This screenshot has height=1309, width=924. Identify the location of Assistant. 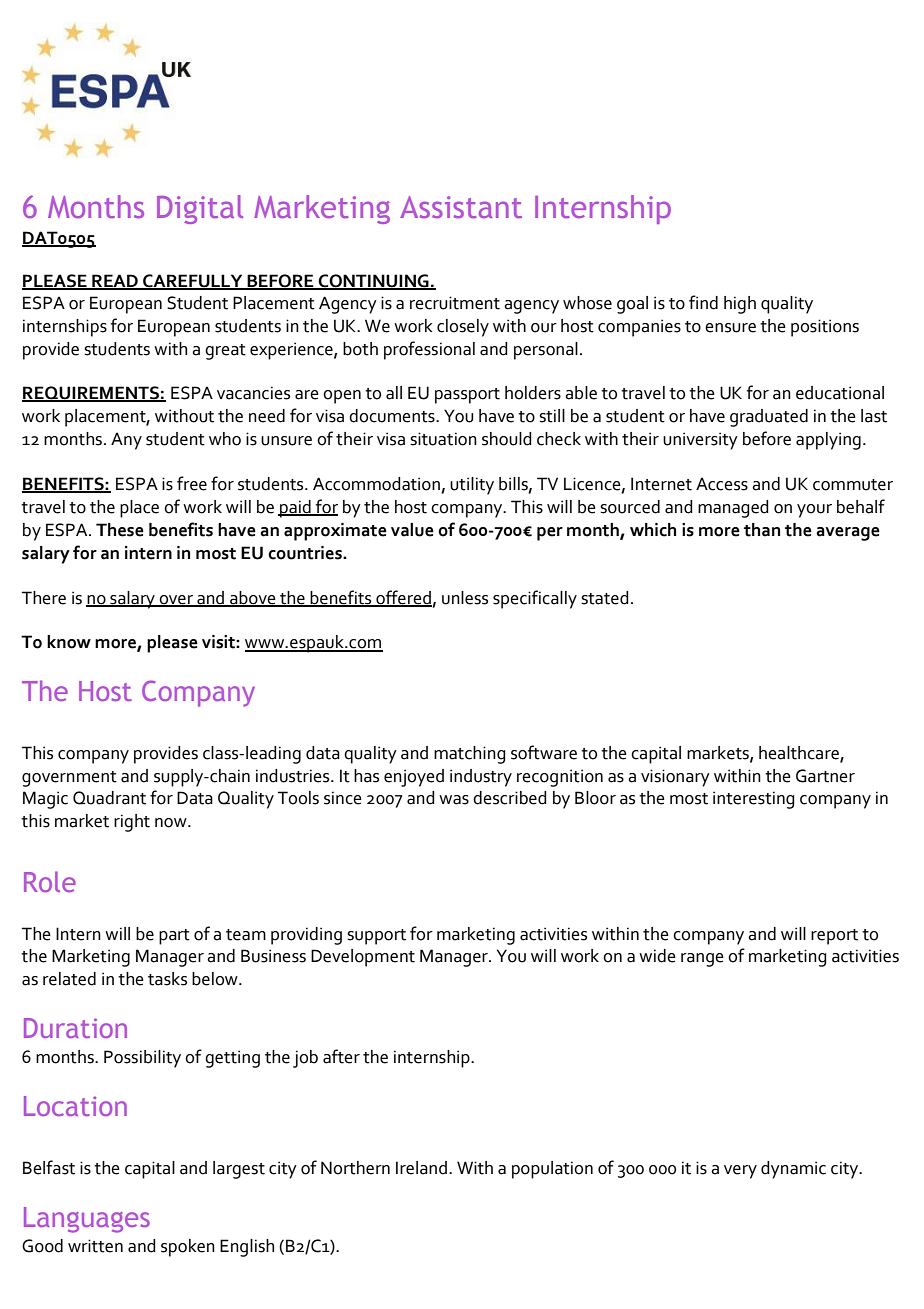
(461, 207).
